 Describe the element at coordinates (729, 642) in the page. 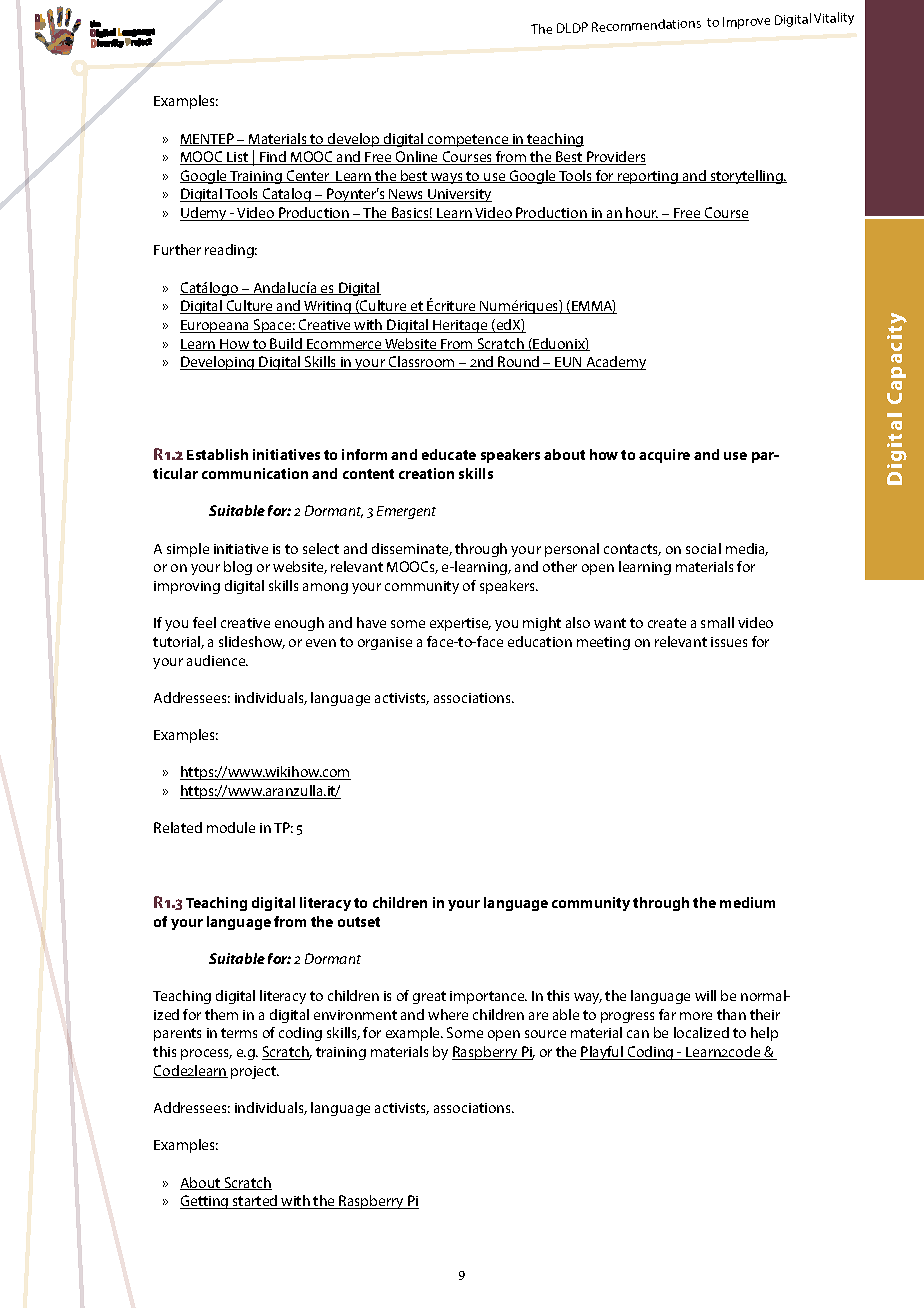

I see `issues` at that location.
